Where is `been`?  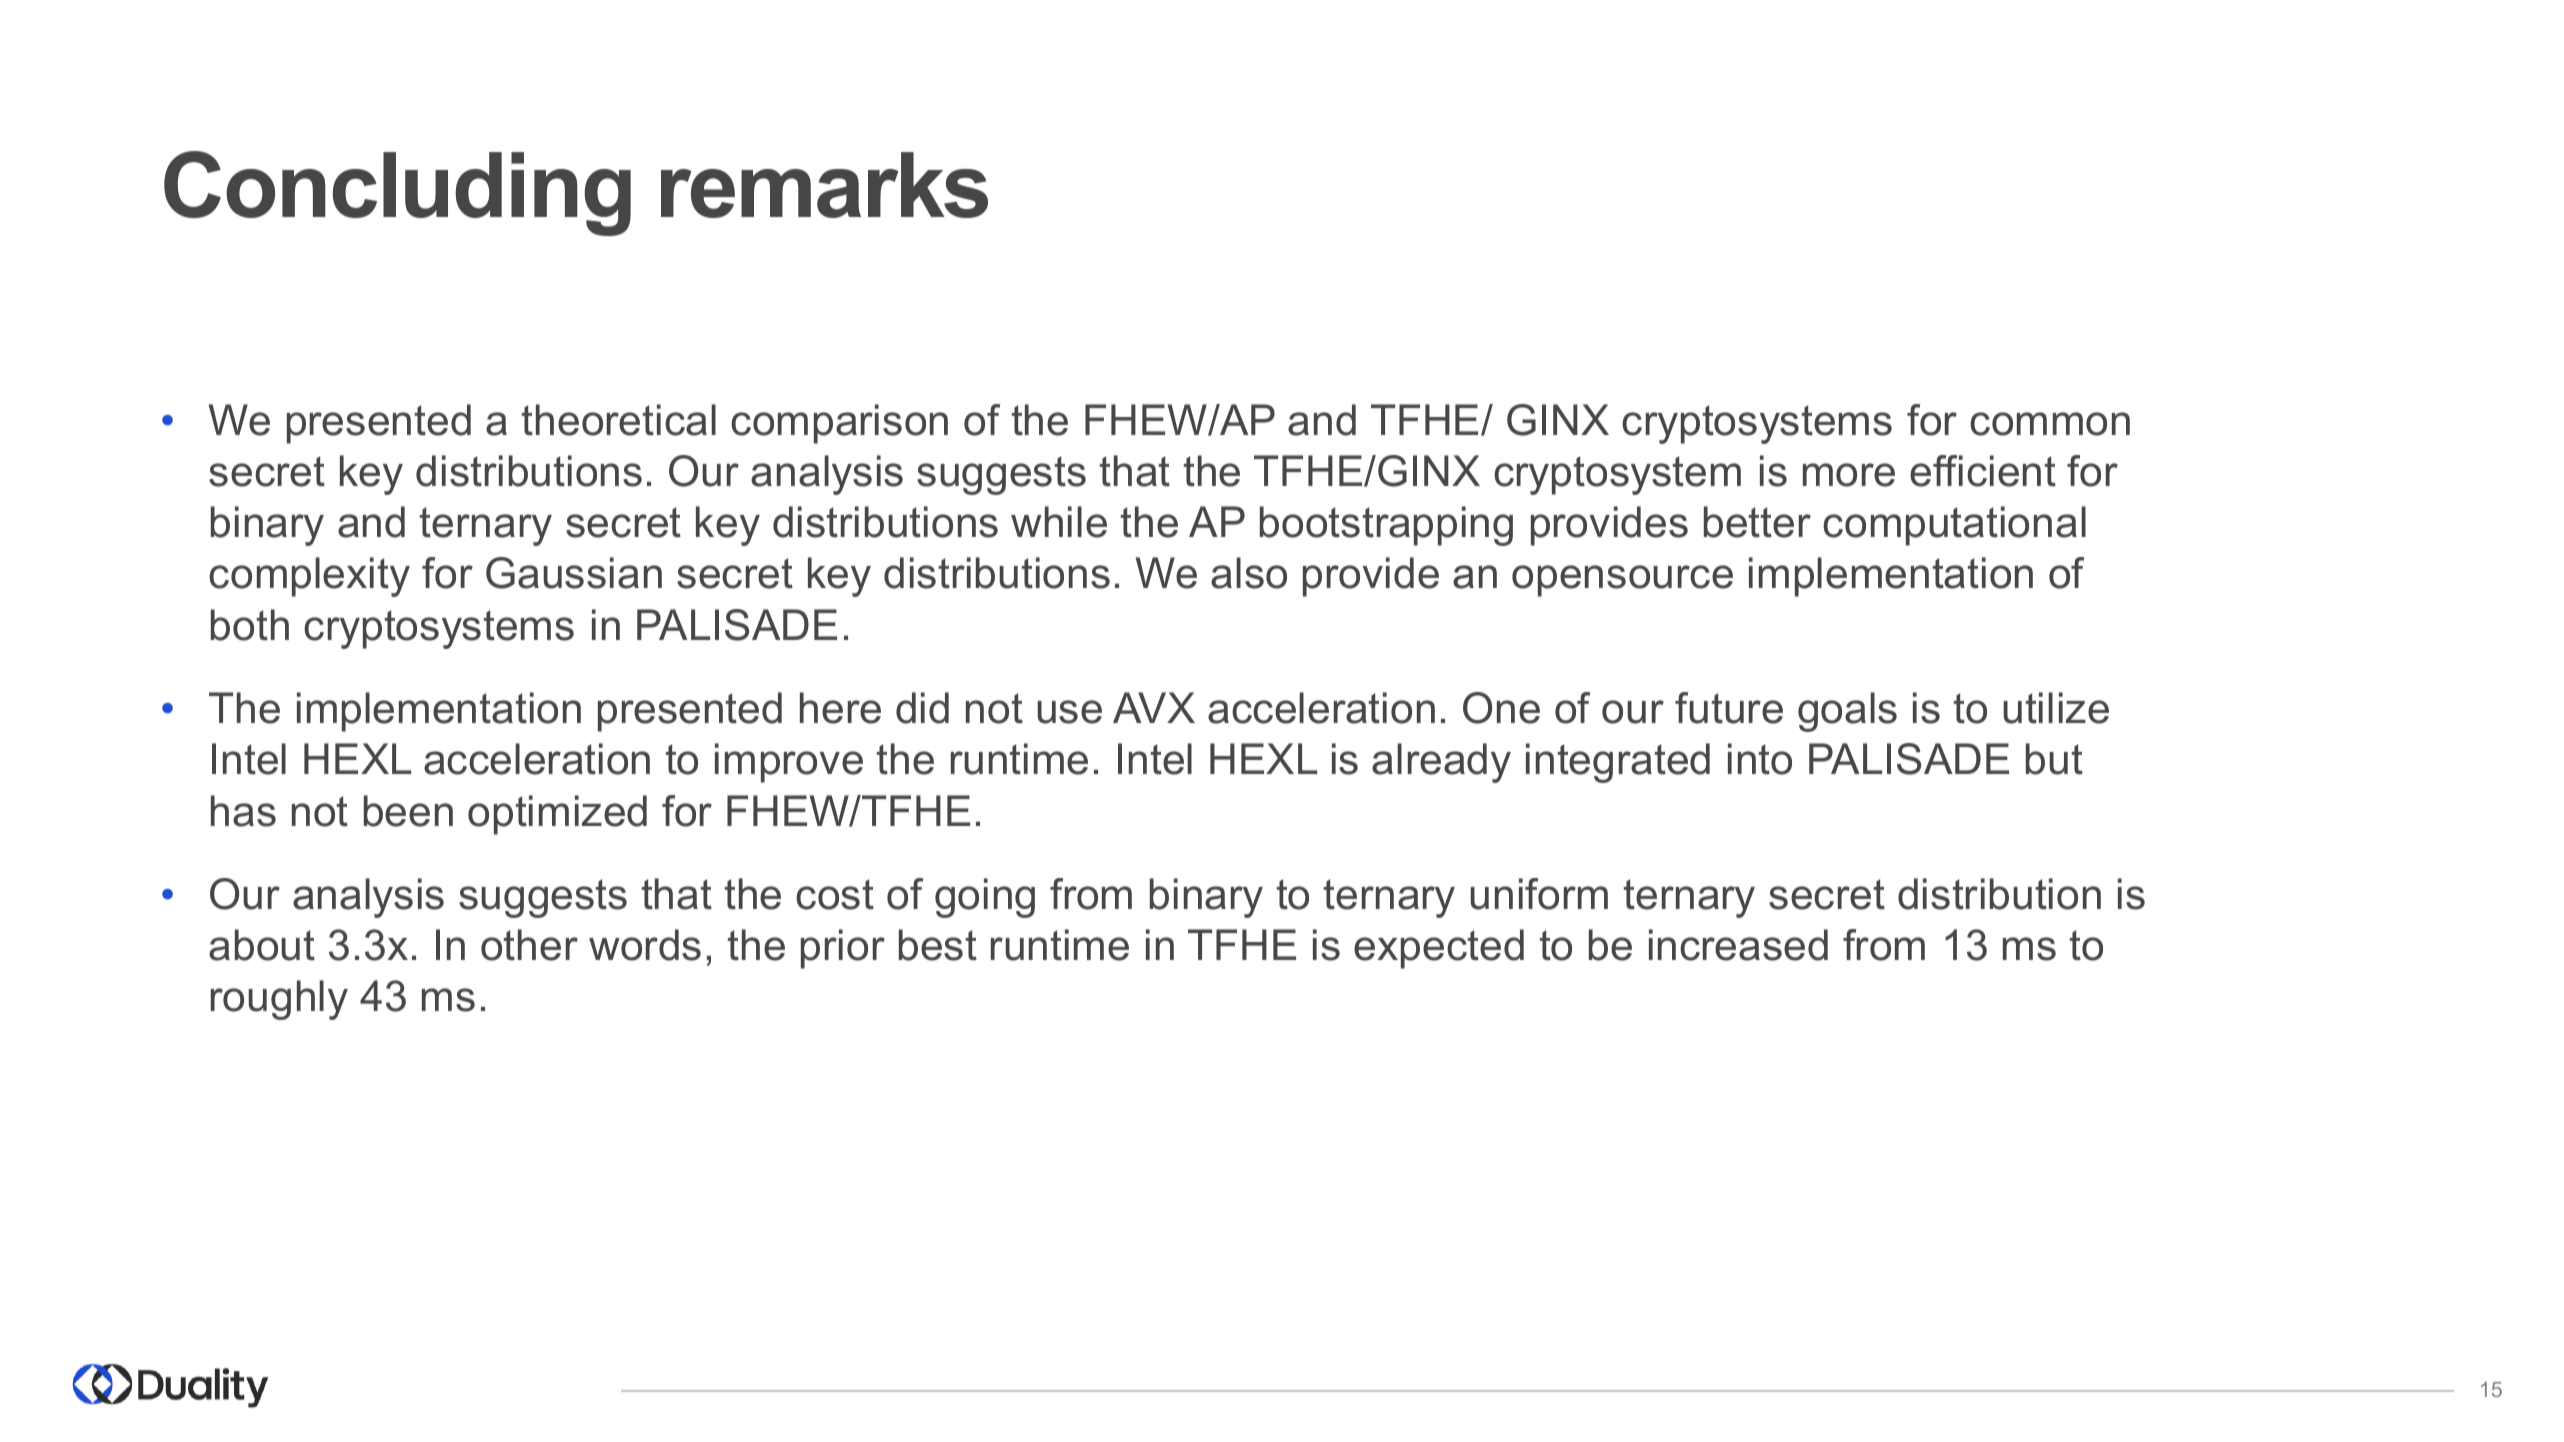 been is located at coordinates (408, 811).
